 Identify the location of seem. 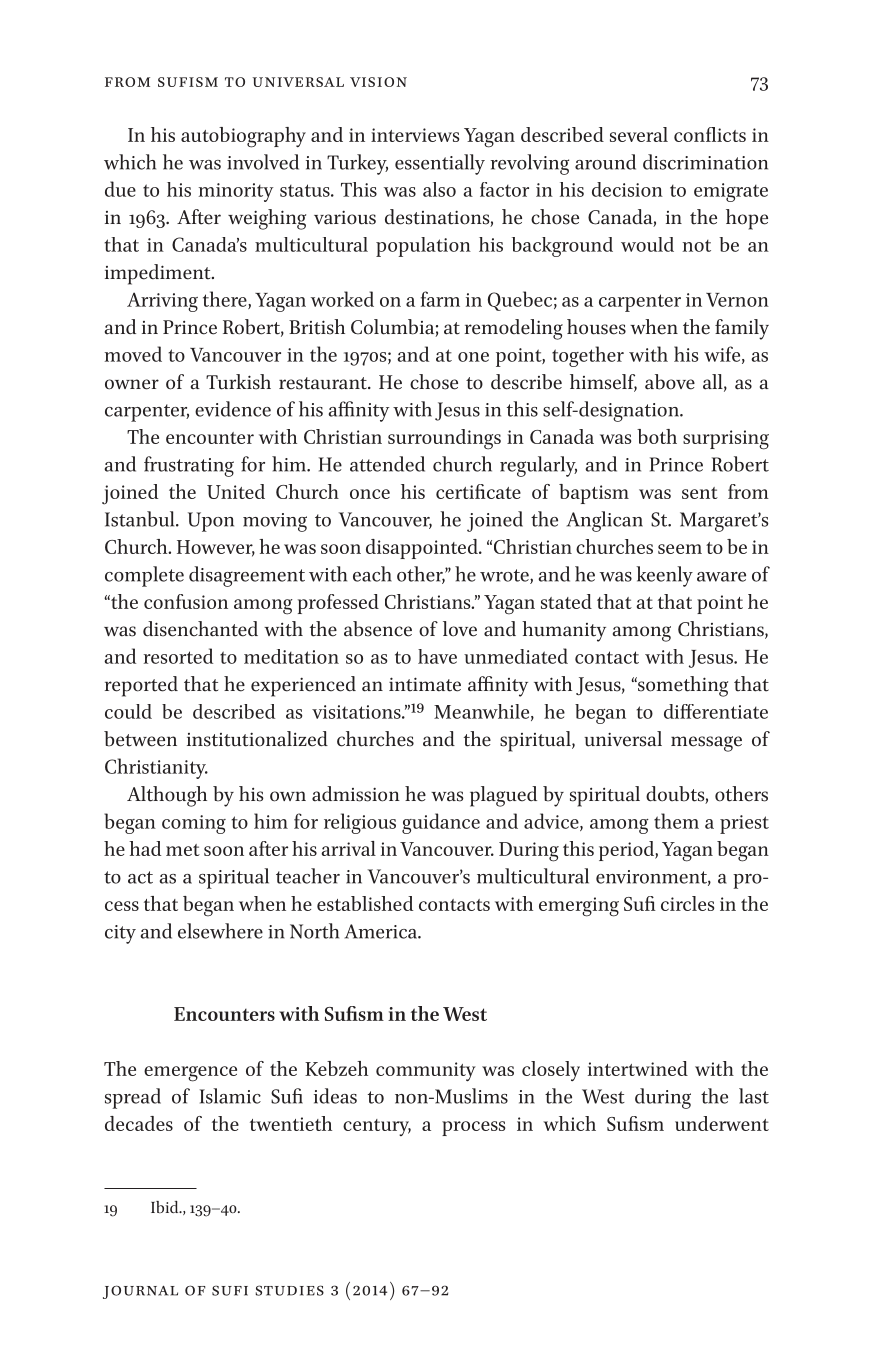
(680, 549).
